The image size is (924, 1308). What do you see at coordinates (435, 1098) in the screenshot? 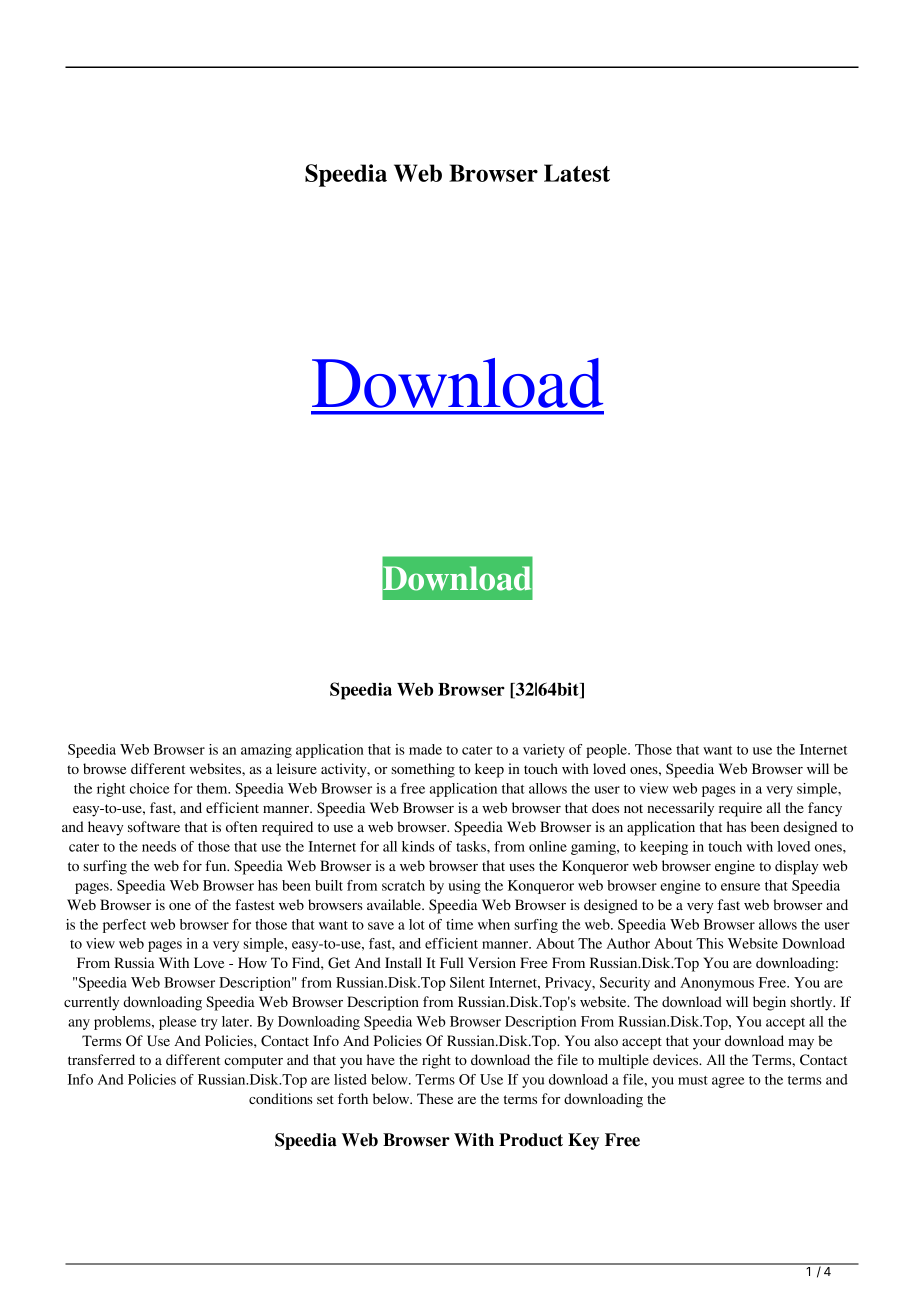
I see `These` at bounding box center [435, 1098].
